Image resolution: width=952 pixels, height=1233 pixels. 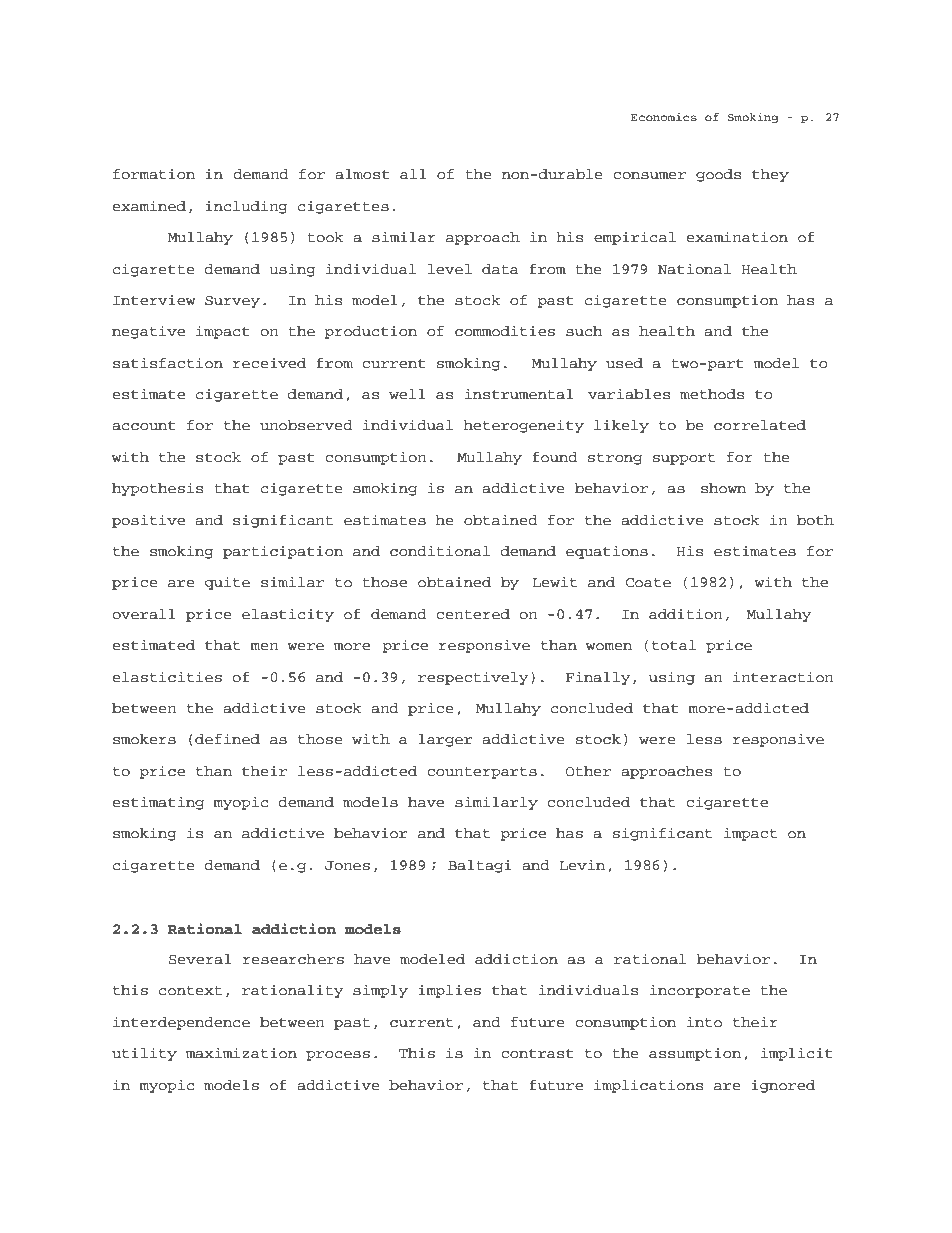 What do you see at coordinates (712, 394) in the screenshot?
I see `methods` at bounding box center [712, 394].
